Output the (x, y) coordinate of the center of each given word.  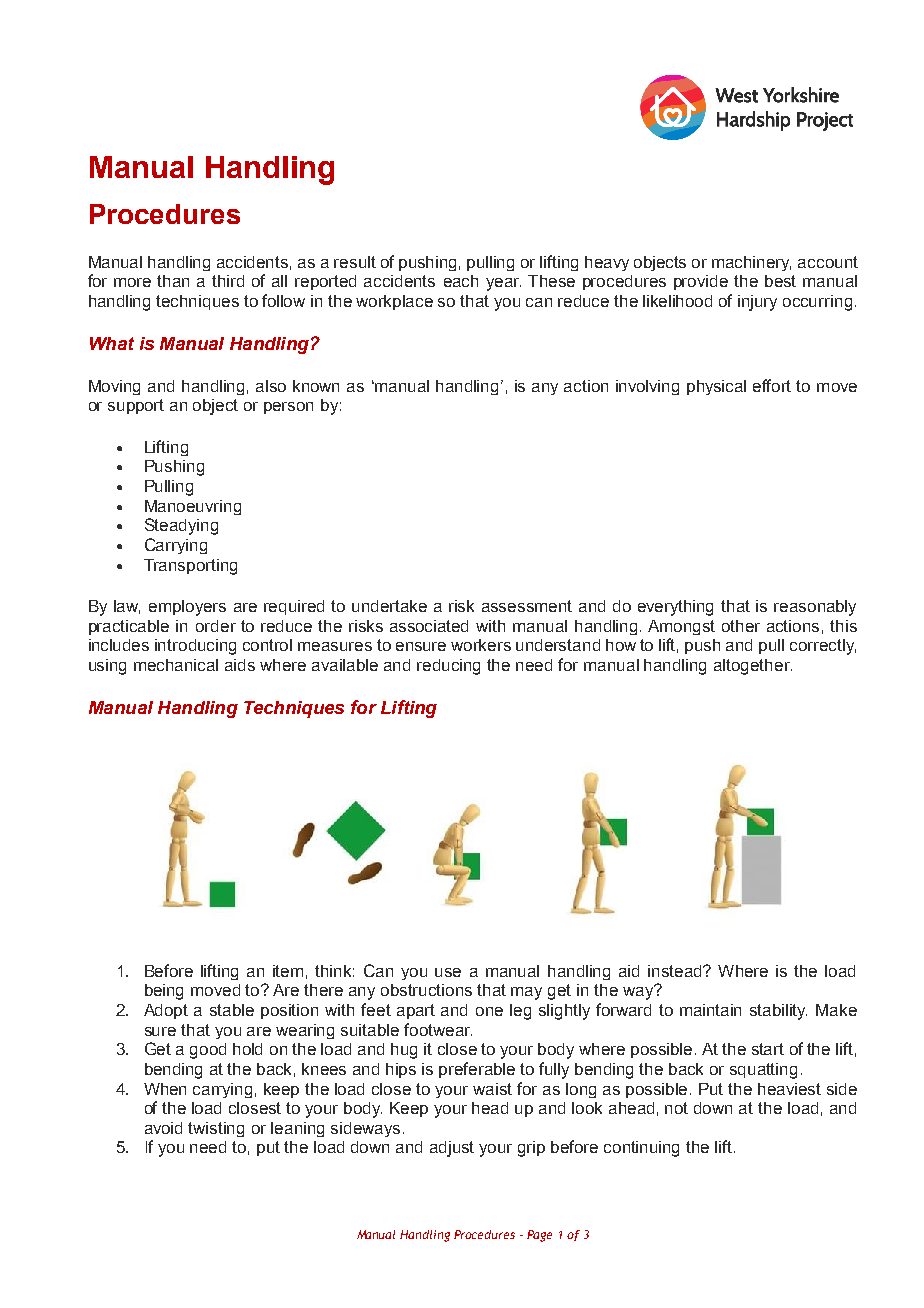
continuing (641, 1149)
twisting (216, 1129)
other (741, 626)
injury (757, 303)
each (461, 281)
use (448, 972)
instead (676, 971)
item (288, 971)
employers (187, 608)
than (173, 281)
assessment (527, 606)
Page (539, 1236)
